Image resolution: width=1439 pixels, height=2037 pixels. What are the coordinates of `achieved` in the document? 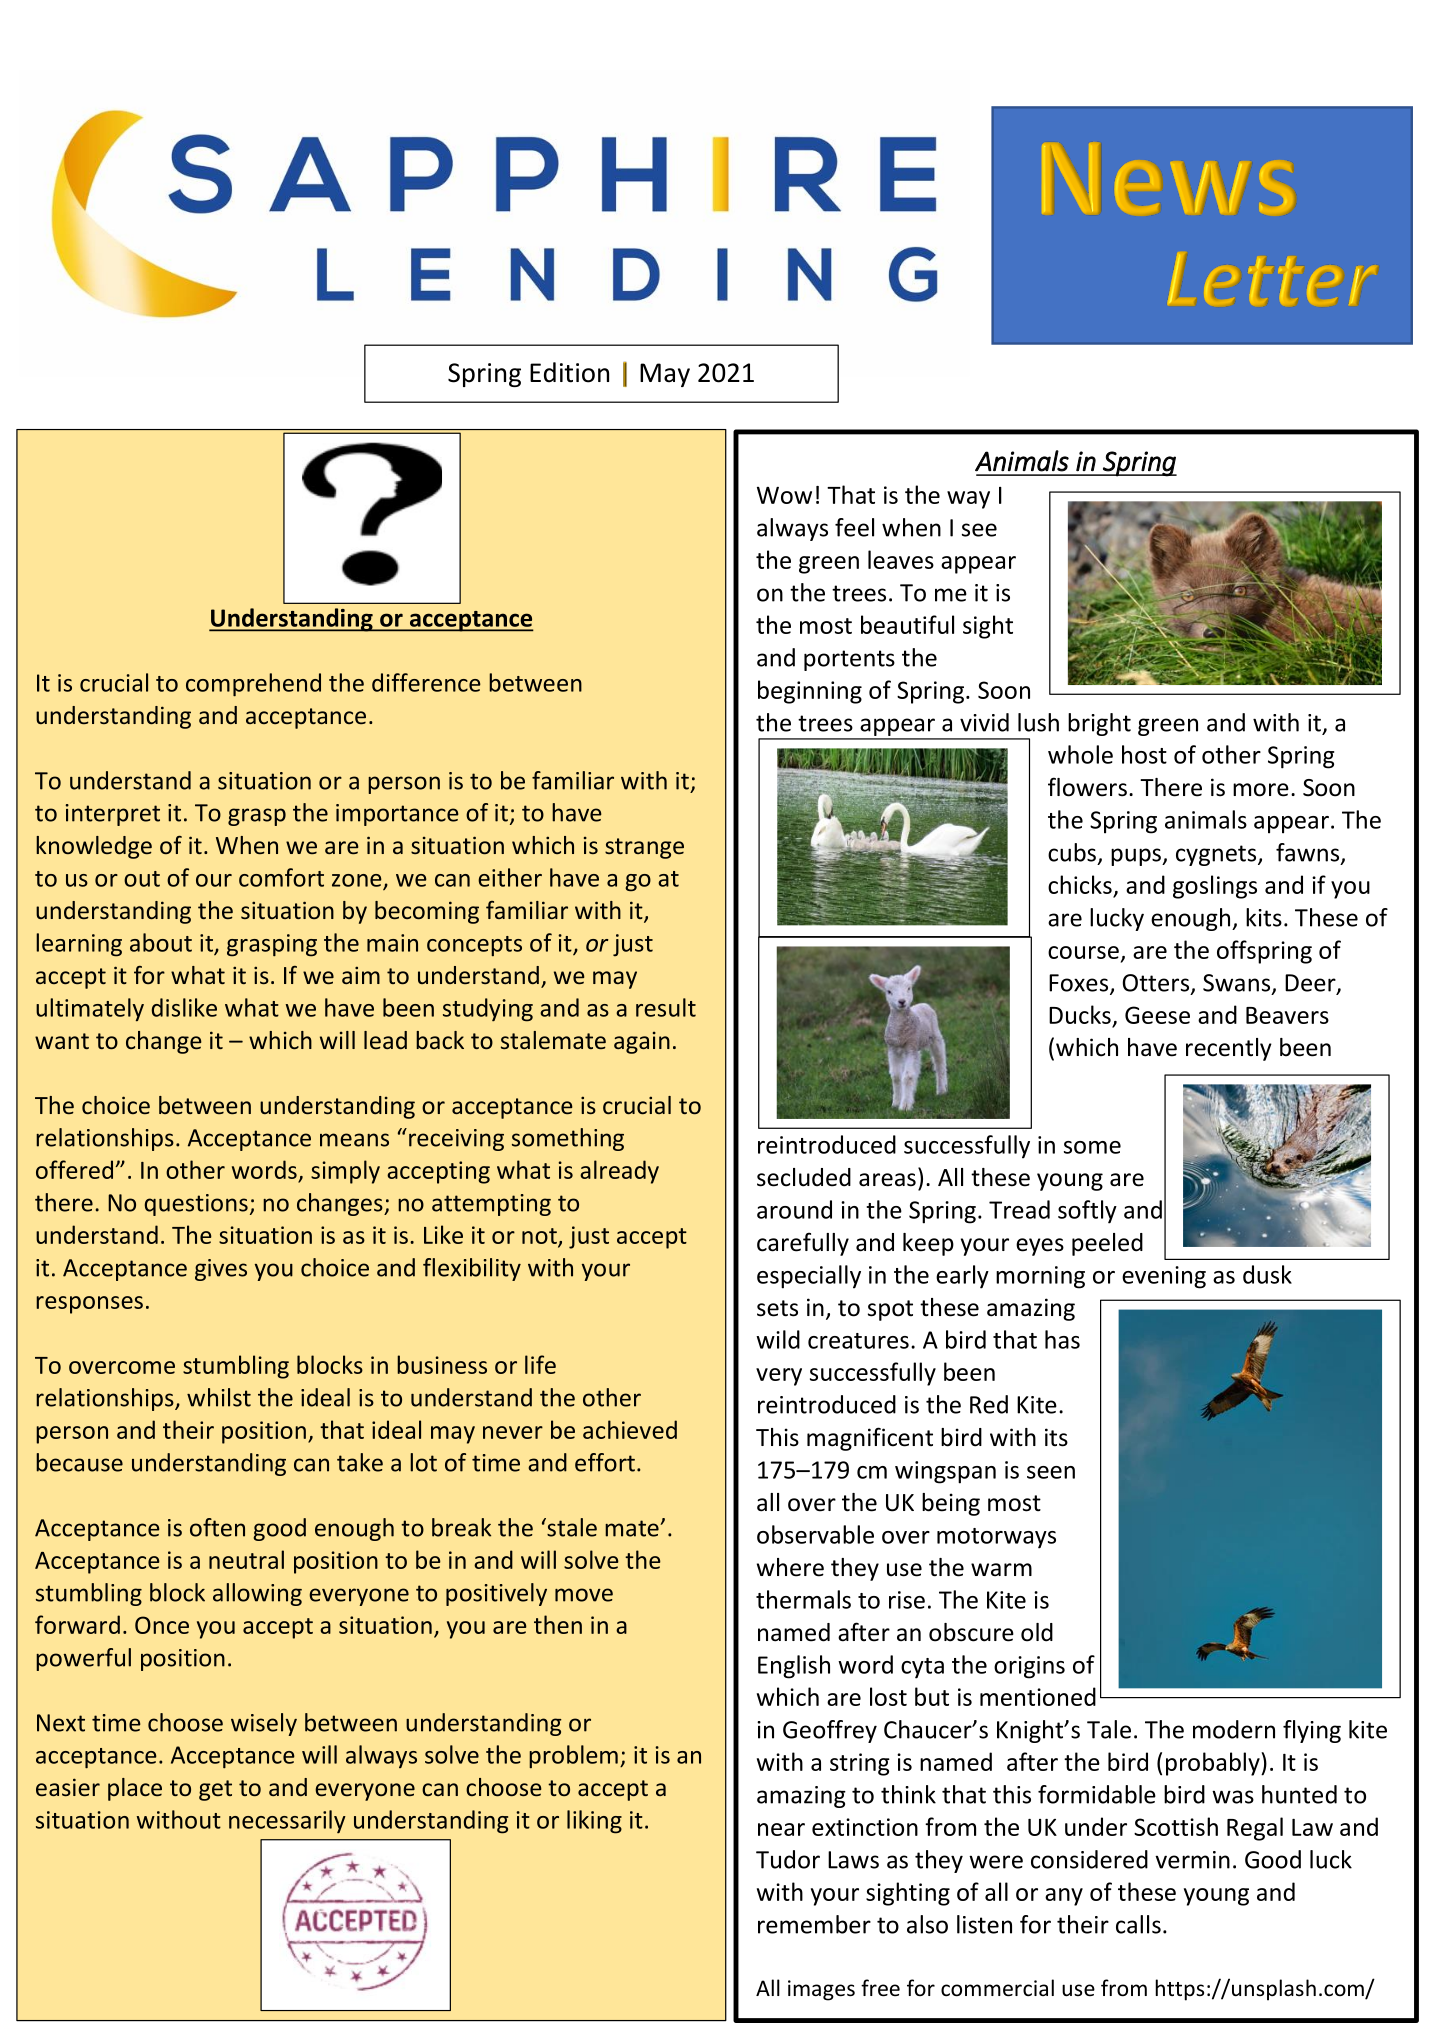 It's located at (630, 1429).
